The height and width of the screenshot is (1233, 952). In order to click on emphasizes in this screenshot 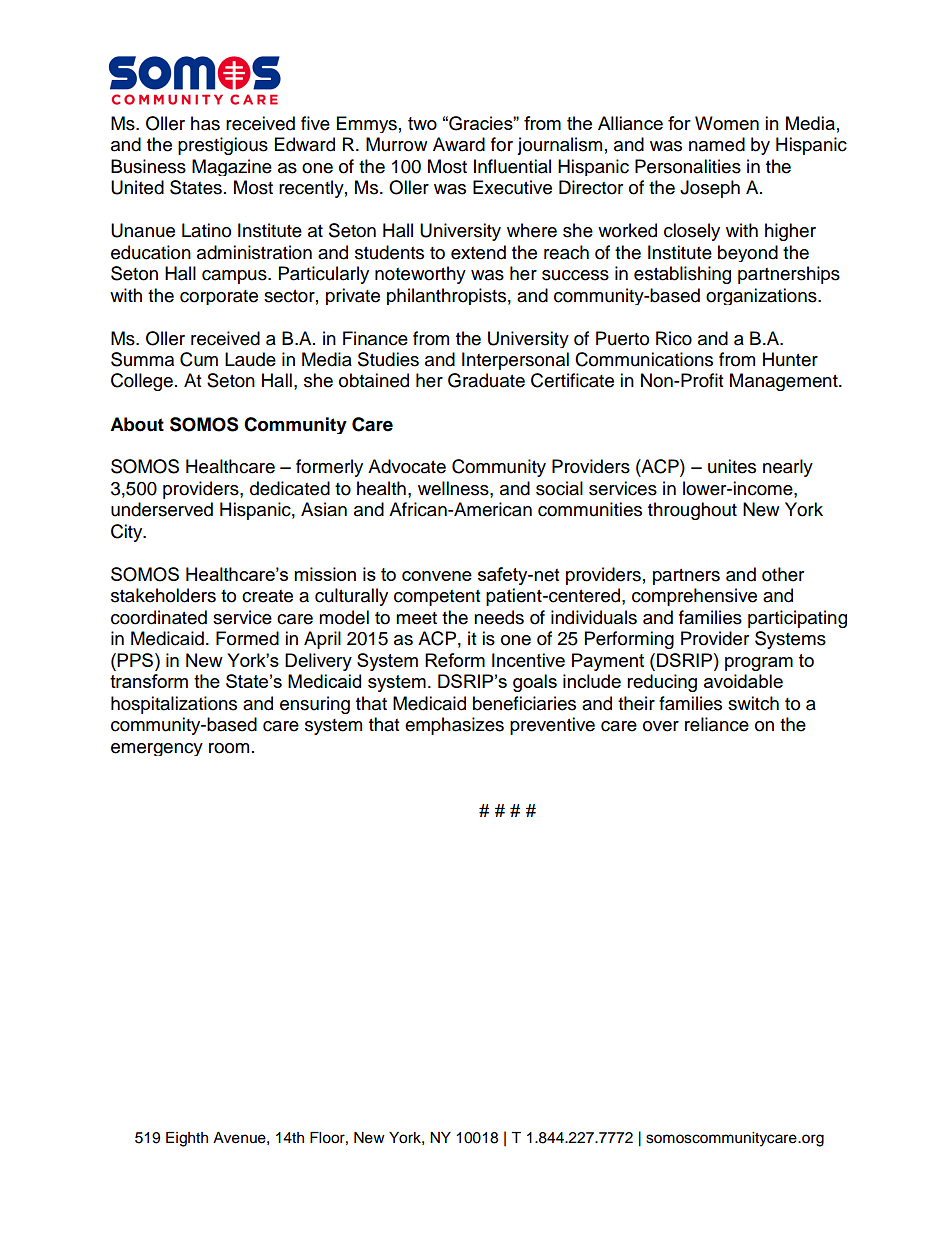, I will do `click(454, 726)`.
